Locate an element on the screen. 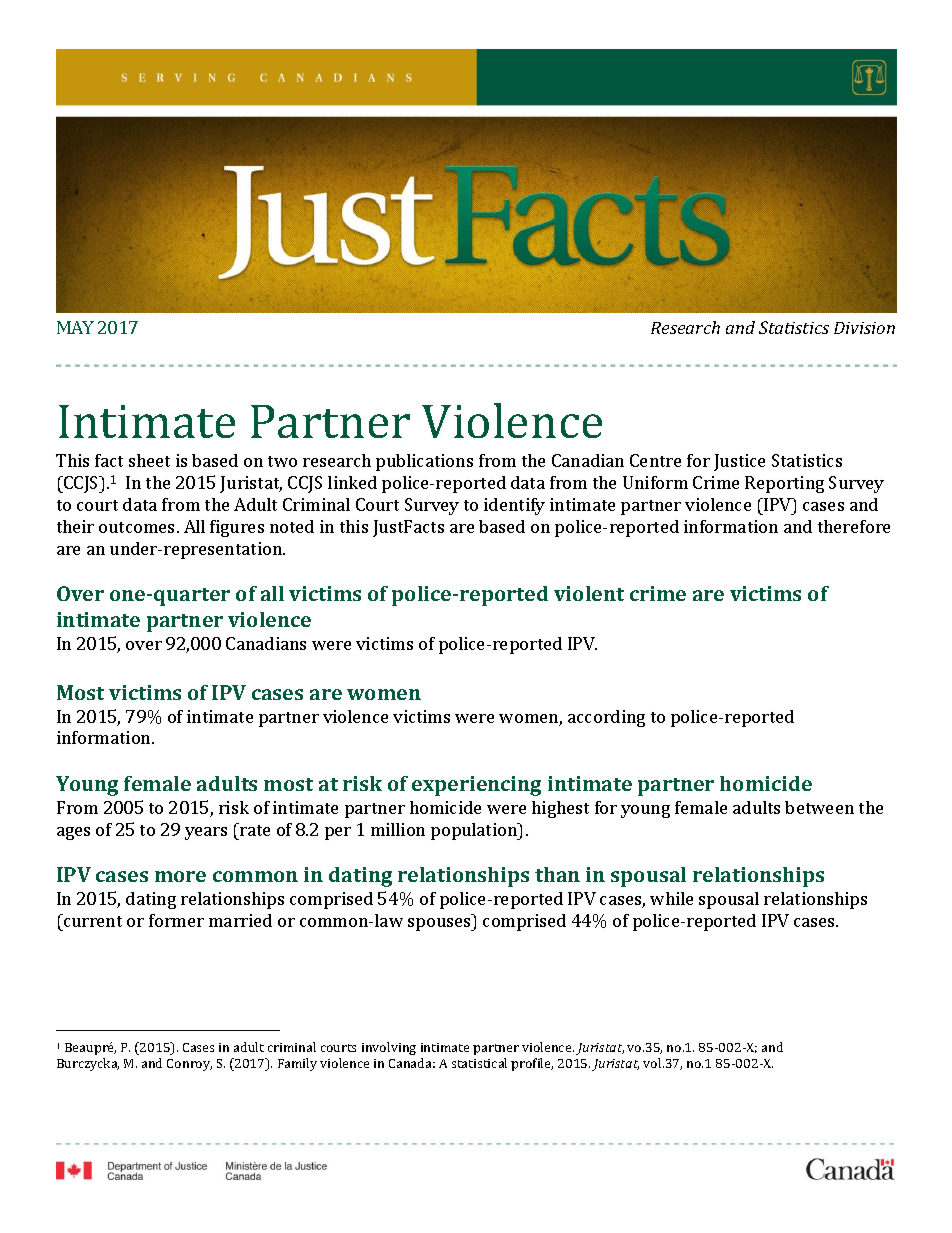  publications is located at coordinates (424, 462).
